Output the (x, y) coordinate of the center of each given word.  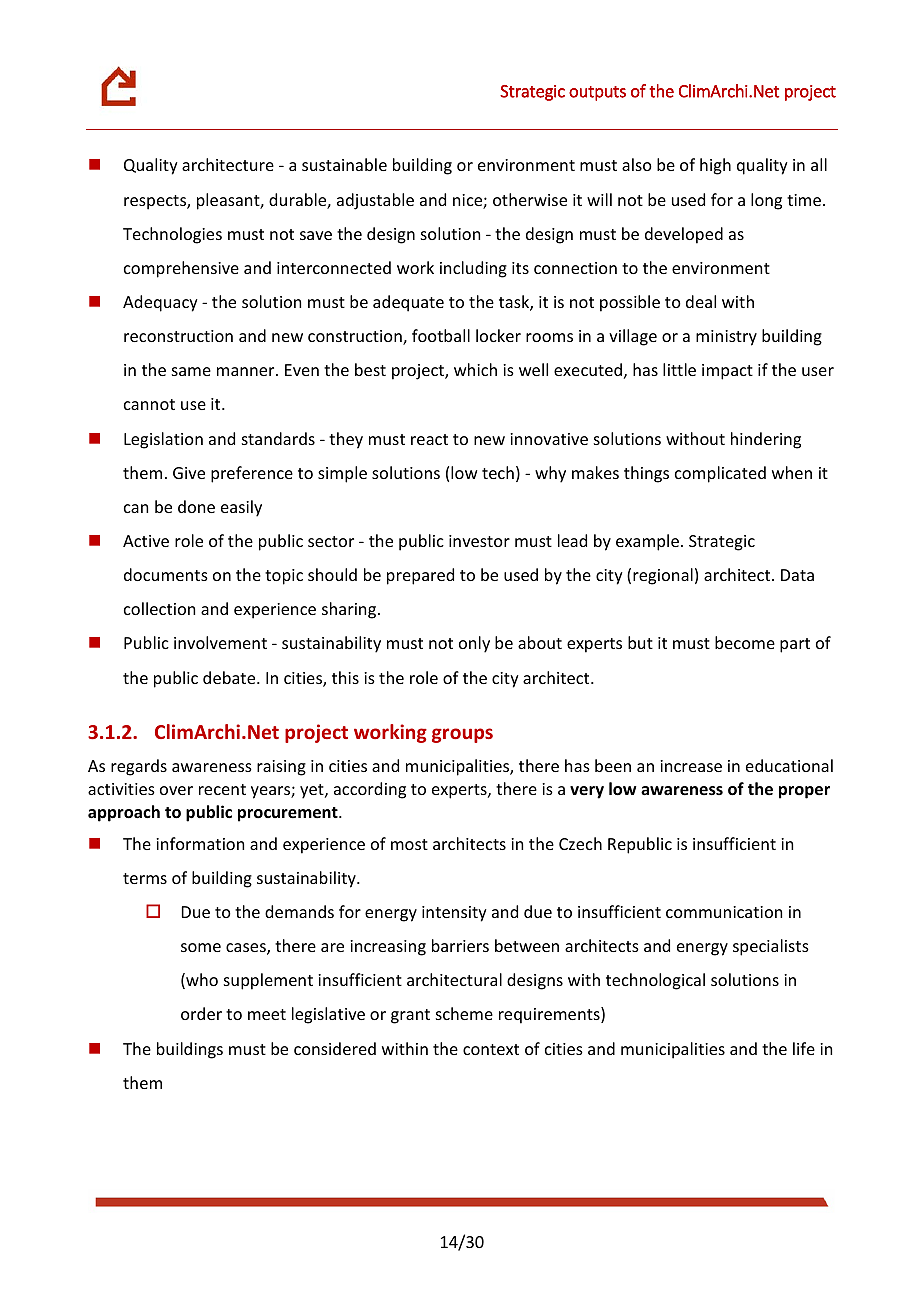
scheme (464, 1013)
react (429, 439)
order (201, 1013)
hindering (766, 440)
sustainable (344, 164)
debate (230, 677)
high (715, 166)
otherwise (530, 199)
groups (462, 735)
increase (691, 766)
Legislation (163, 440)
